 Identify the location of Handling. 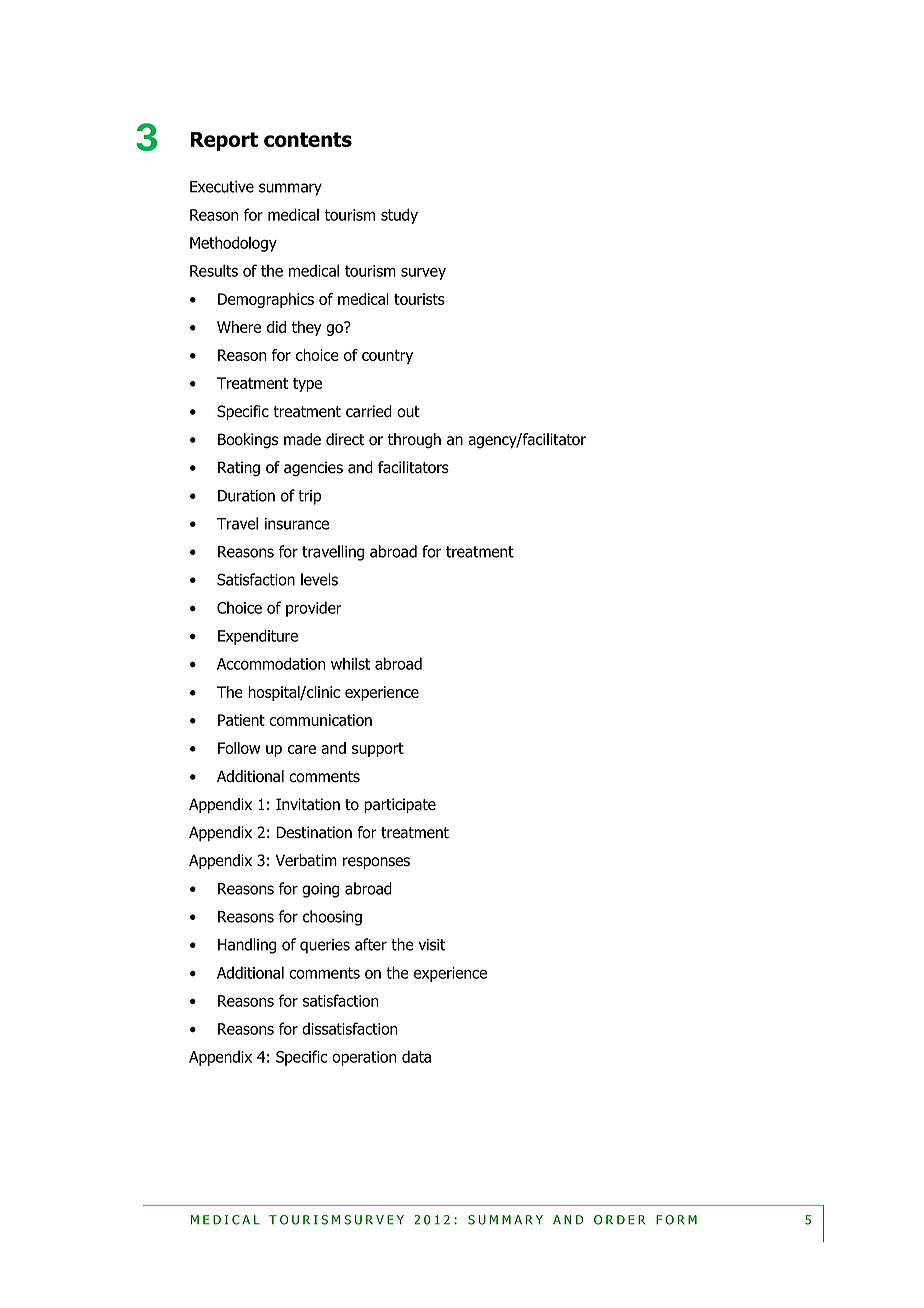
(247, 946).
